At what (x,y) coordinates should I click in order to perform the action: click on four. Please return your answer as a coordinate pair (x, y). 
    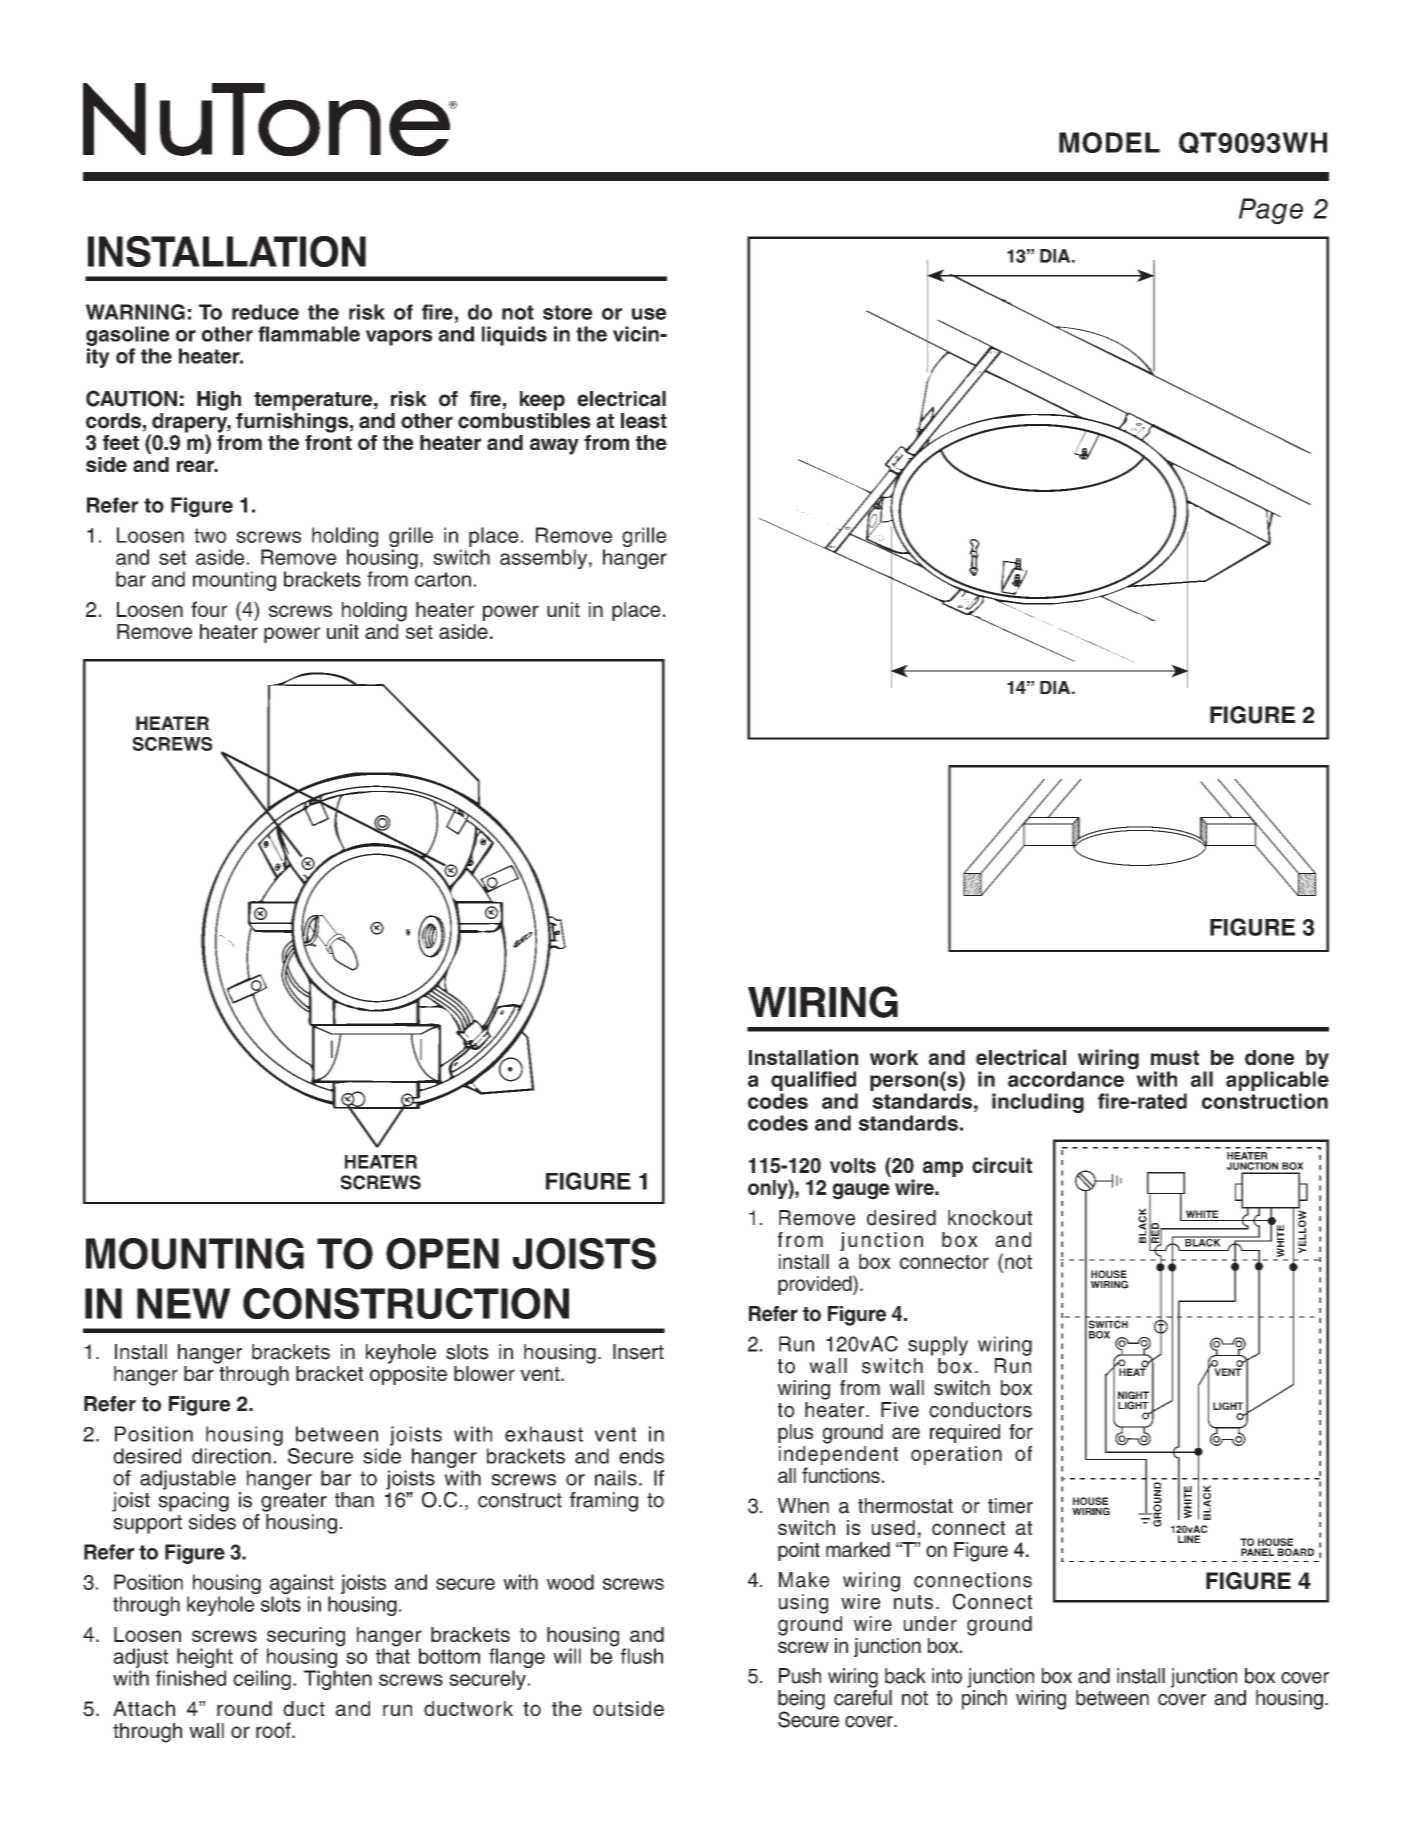
    Looking at the image, I should click on (209, 609).
